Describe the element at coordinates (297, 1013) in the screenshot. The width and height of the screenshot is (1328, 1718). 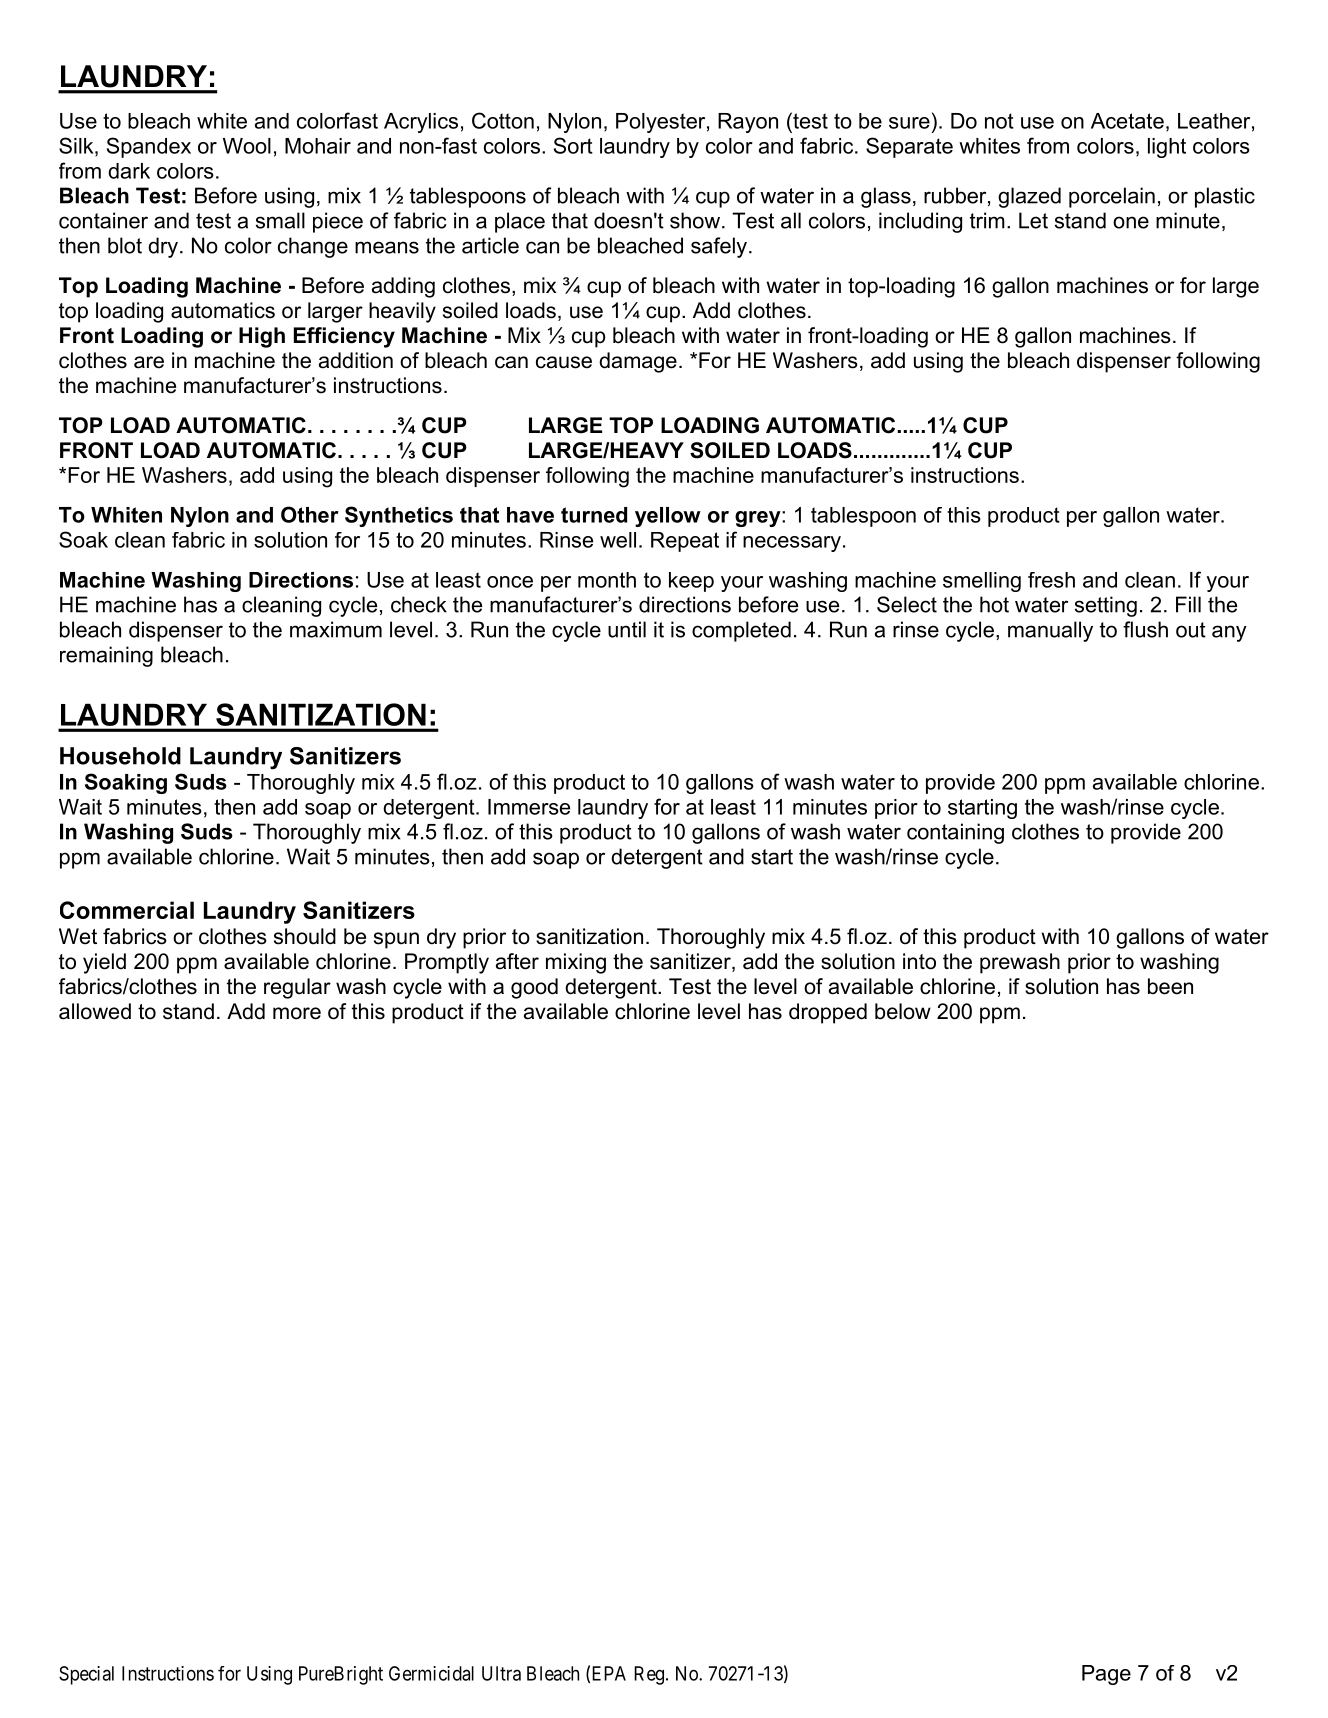
I see `more` at that location.
